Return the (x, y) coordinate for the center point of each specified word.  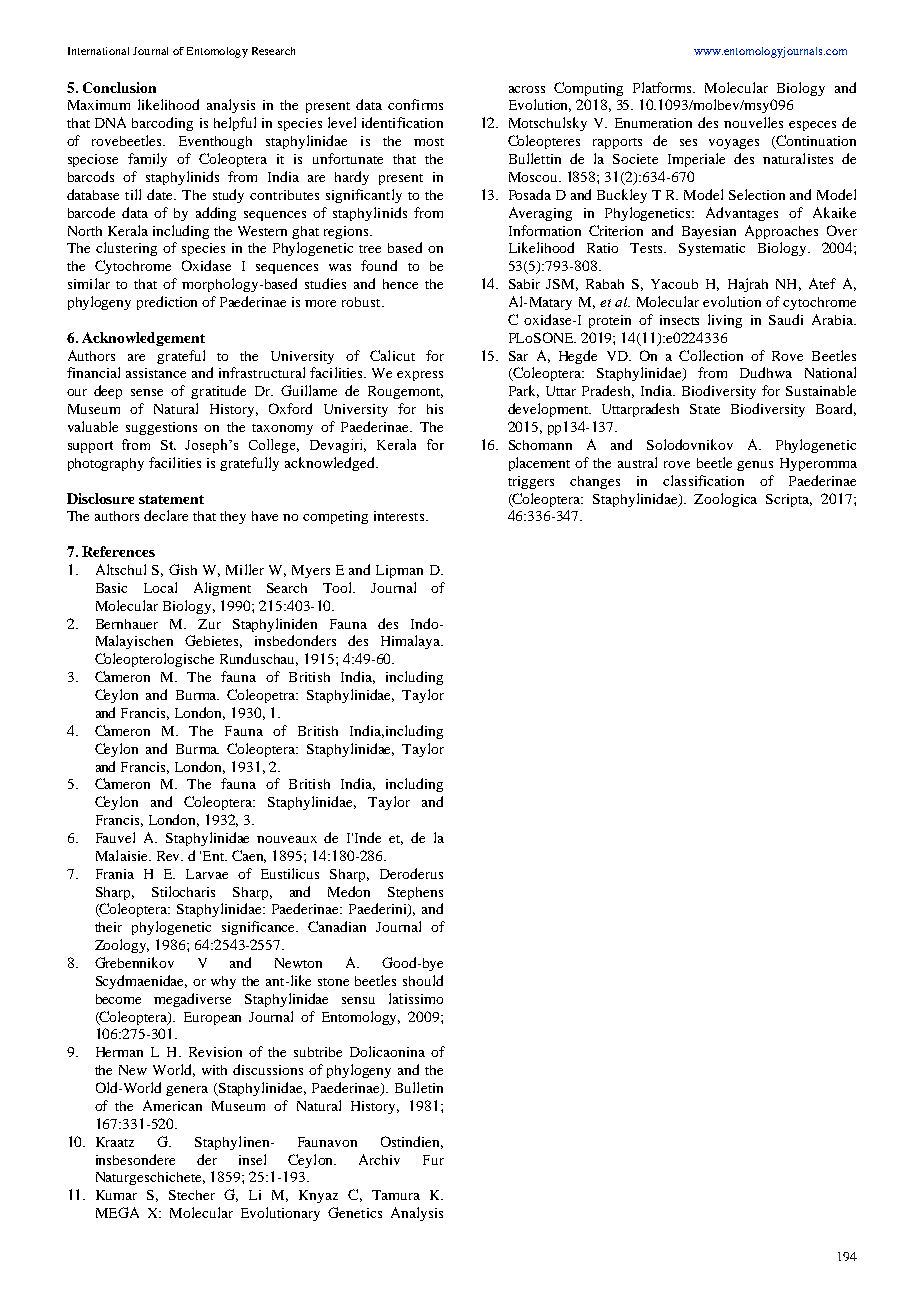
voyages (734, 144)
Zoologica (725, 500)
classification (703, 480)
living (725, 321)
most (429, 142)
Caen (249, 856)
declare (166, 515)
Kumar (116, 1195)
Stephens (415, 893)
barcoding (162, 124)
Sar (518, 356)
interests (399, 516)
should (423, 980)
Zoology (122, 946)
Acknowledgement (143, 339)
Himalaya (412, 642)
